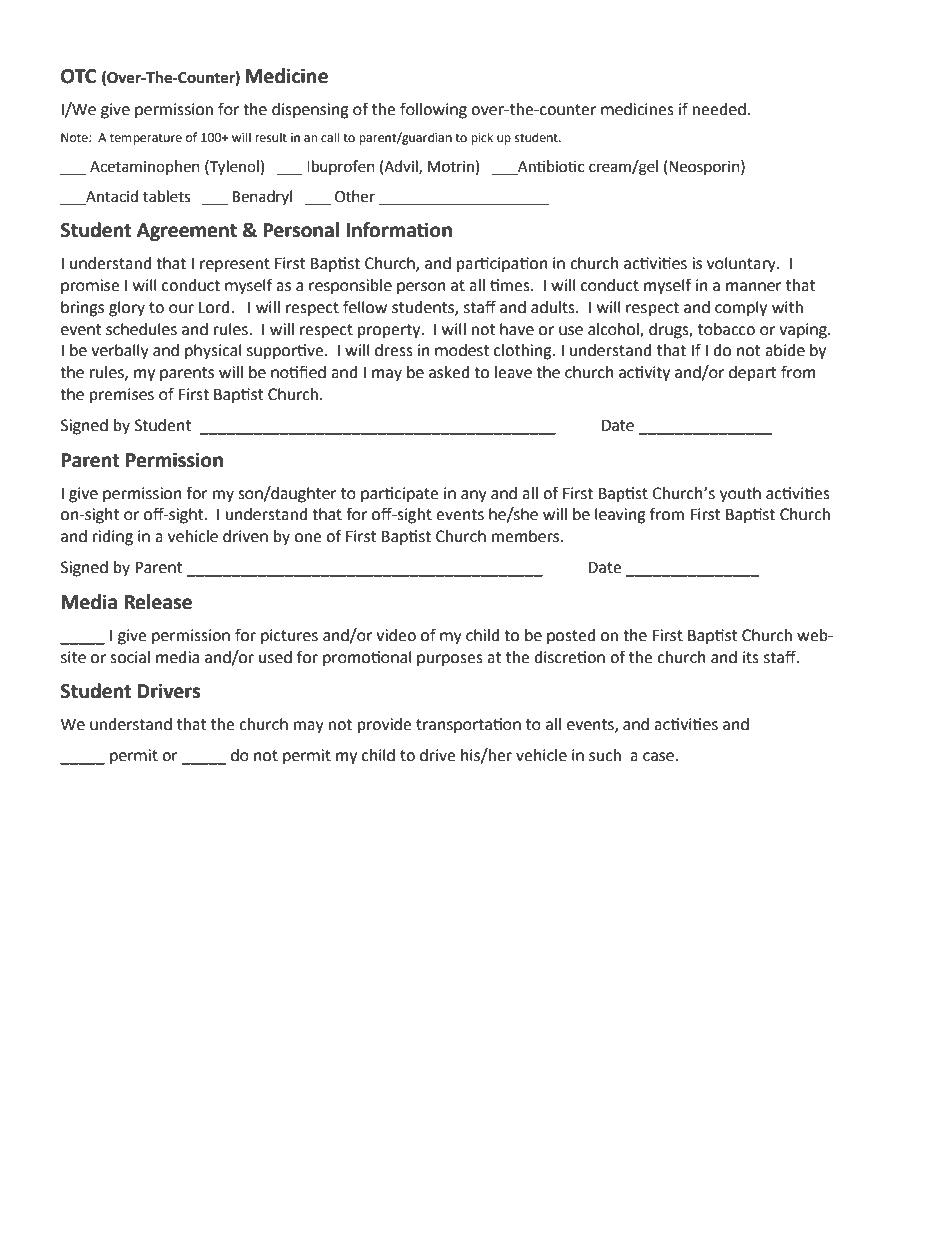 This screenshot has width=952, height=1233. I want to click on needed, so click(719, 109).
